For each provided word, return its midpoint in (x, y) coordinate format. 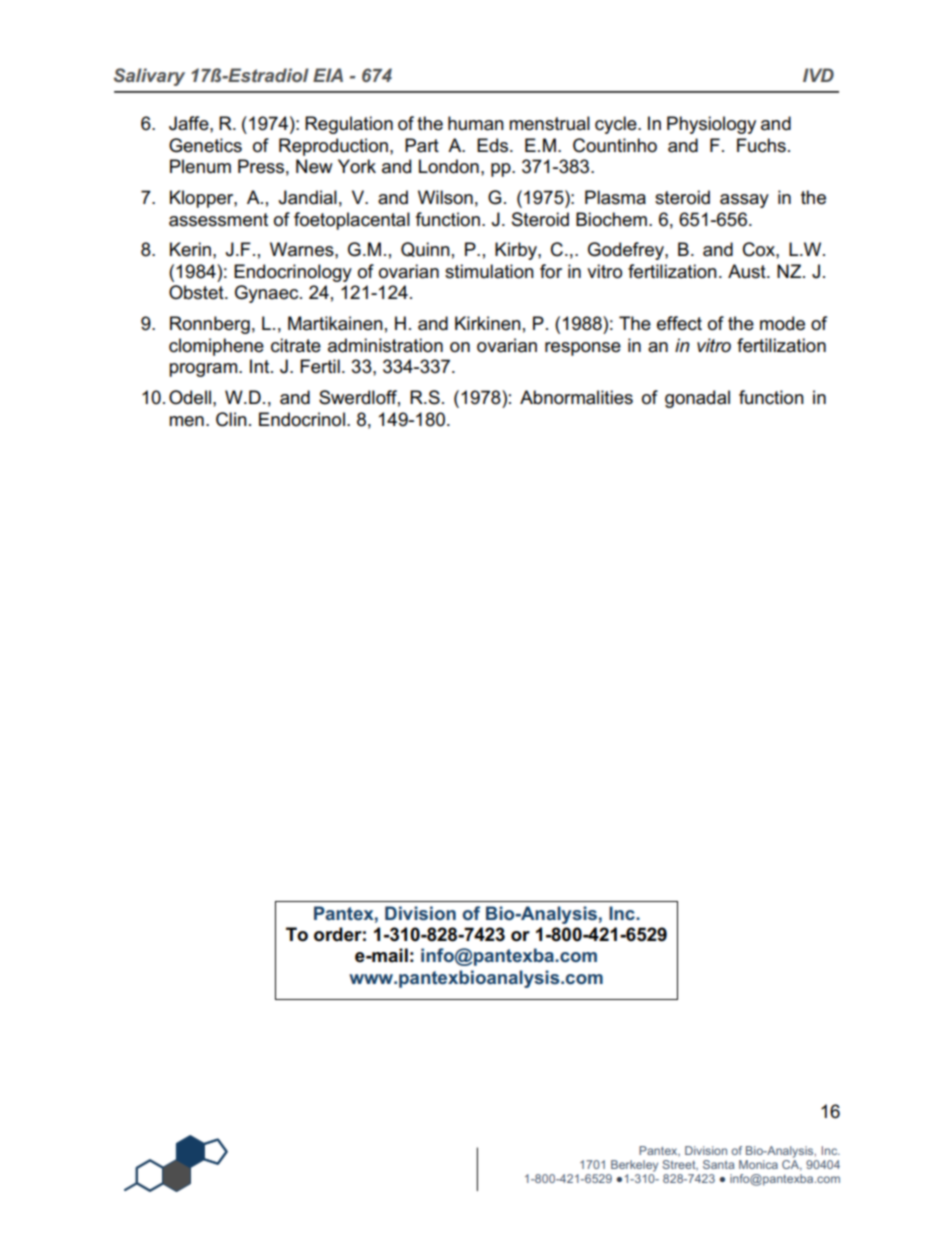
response (583, 349)
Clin (231, 419)
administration (385, 345)
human (476, 123)
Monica (758, 1164)
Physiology (711, 125)
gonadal (697, 399)
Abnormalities (576, 397)
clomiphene (216, 347)
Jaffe (190, 123)
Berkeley (634, 1166)
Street (680, 1165)
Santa (718, 1164)
